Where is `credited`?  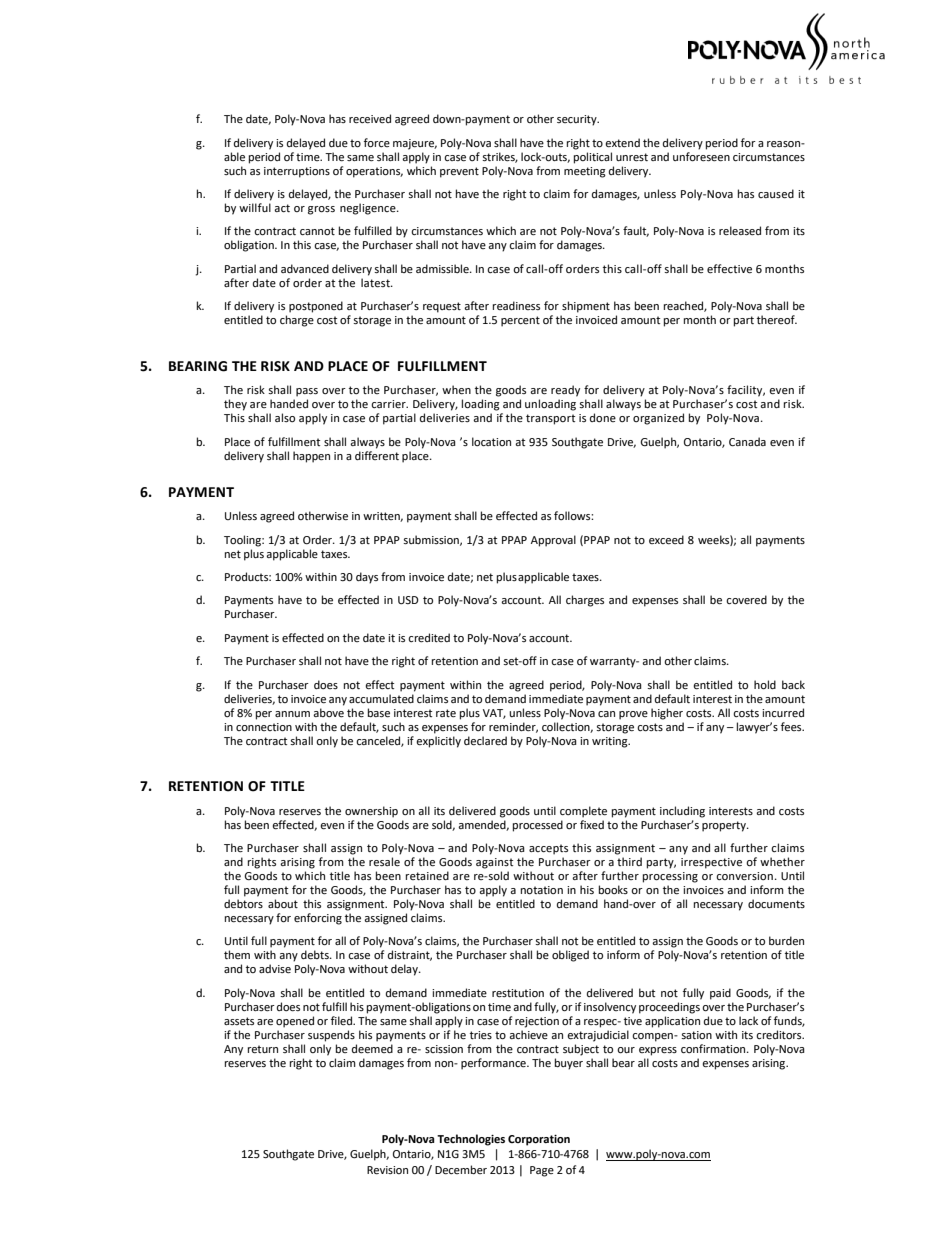 credited is located at coordinates (429, 638).
